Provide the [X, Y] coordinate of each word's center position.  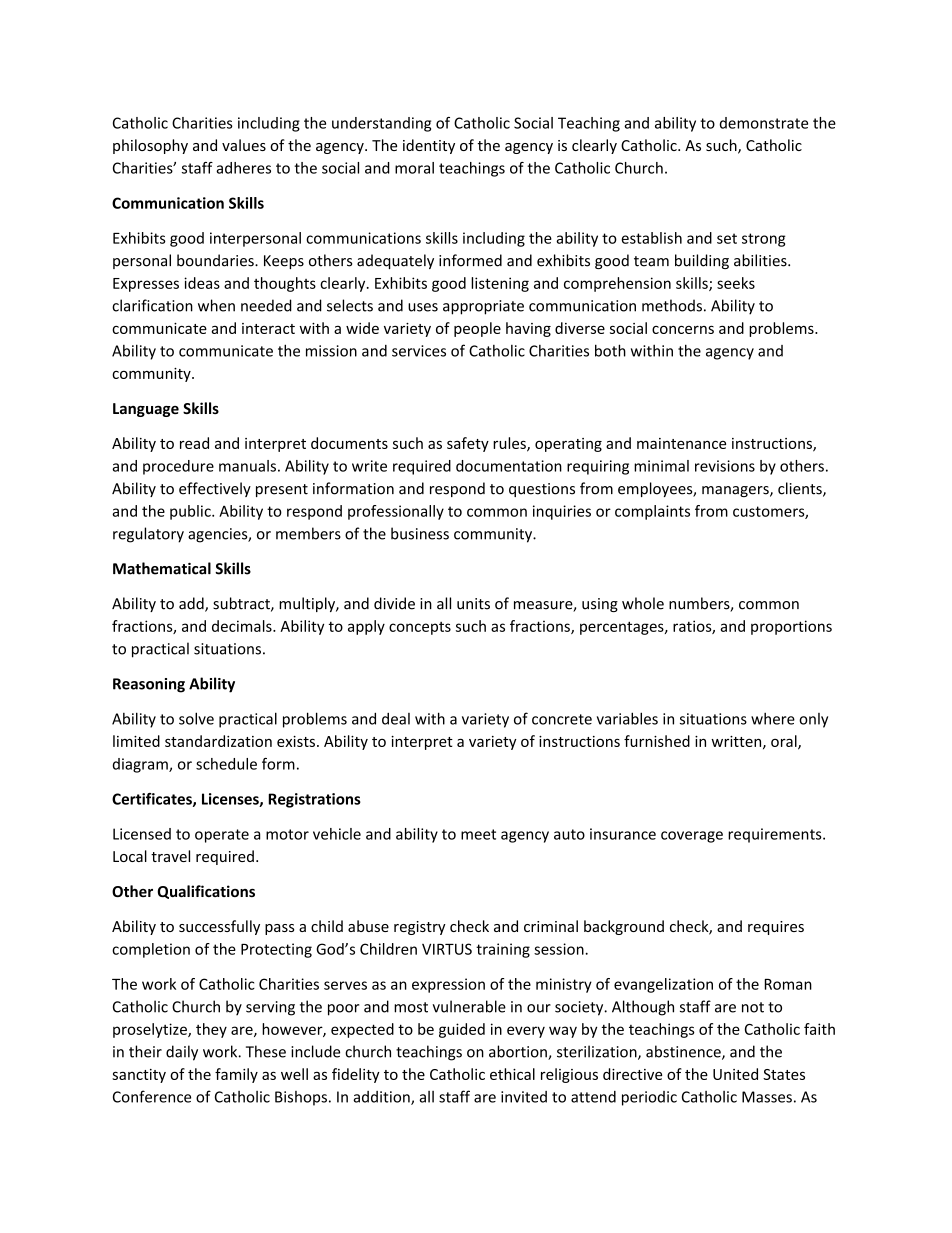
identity [429, 146]
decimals [243, 626]
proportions [791, 627]
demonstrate [764, 123]
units [473, 604]
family [236, 1075]
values [244, 145]
